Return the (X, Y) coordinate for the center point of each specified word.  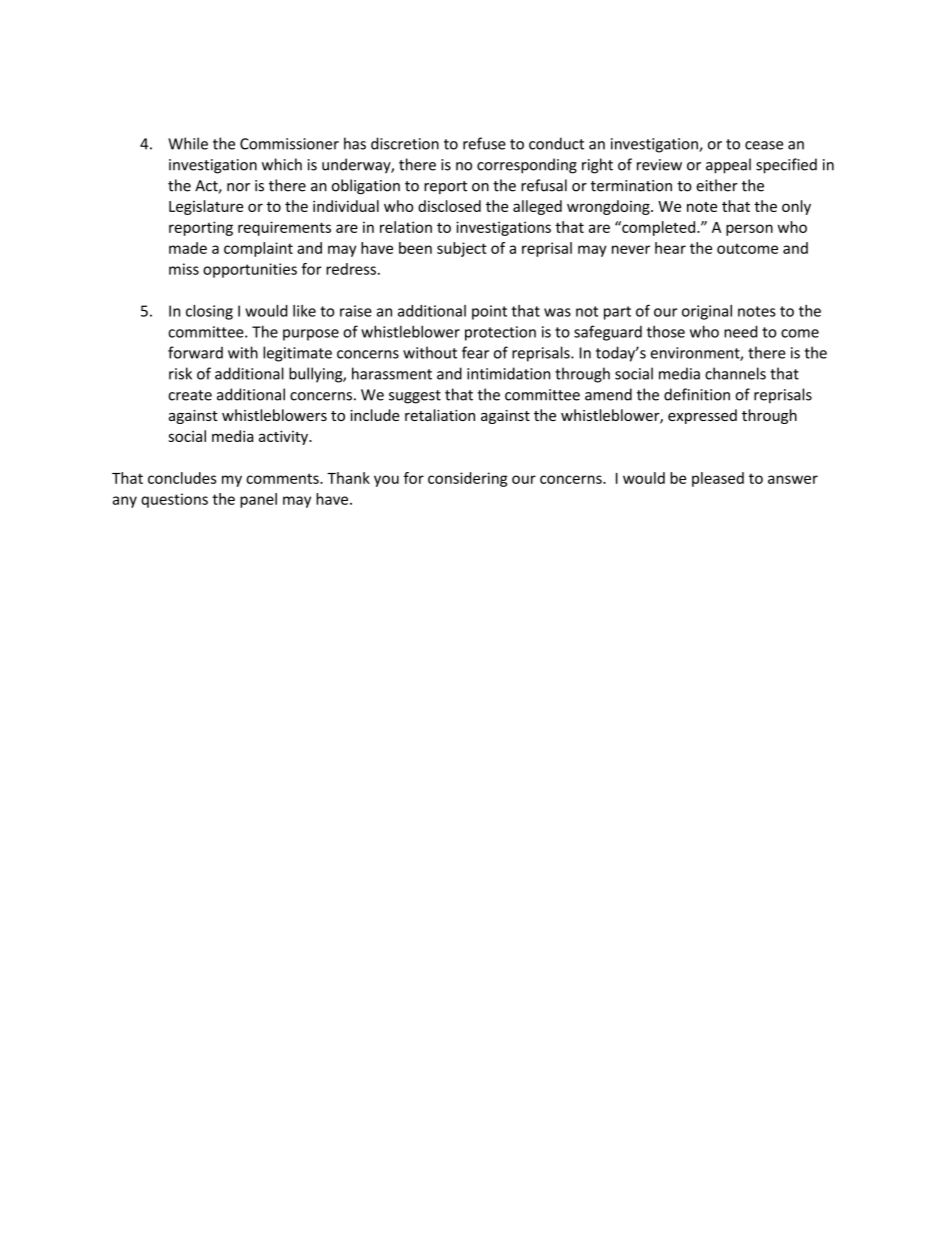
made (188, 248)
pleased (718, 479)
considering (467, 479)
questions (174, 500)
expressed (702, 416)
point (489, 312)
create (190, 395)
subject (462, 249)
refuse (484, 143)
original (707, 312)
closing (209, 312)
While (188, 143)
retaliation (440, 415)
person (749, 230)
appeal (728, 166)
